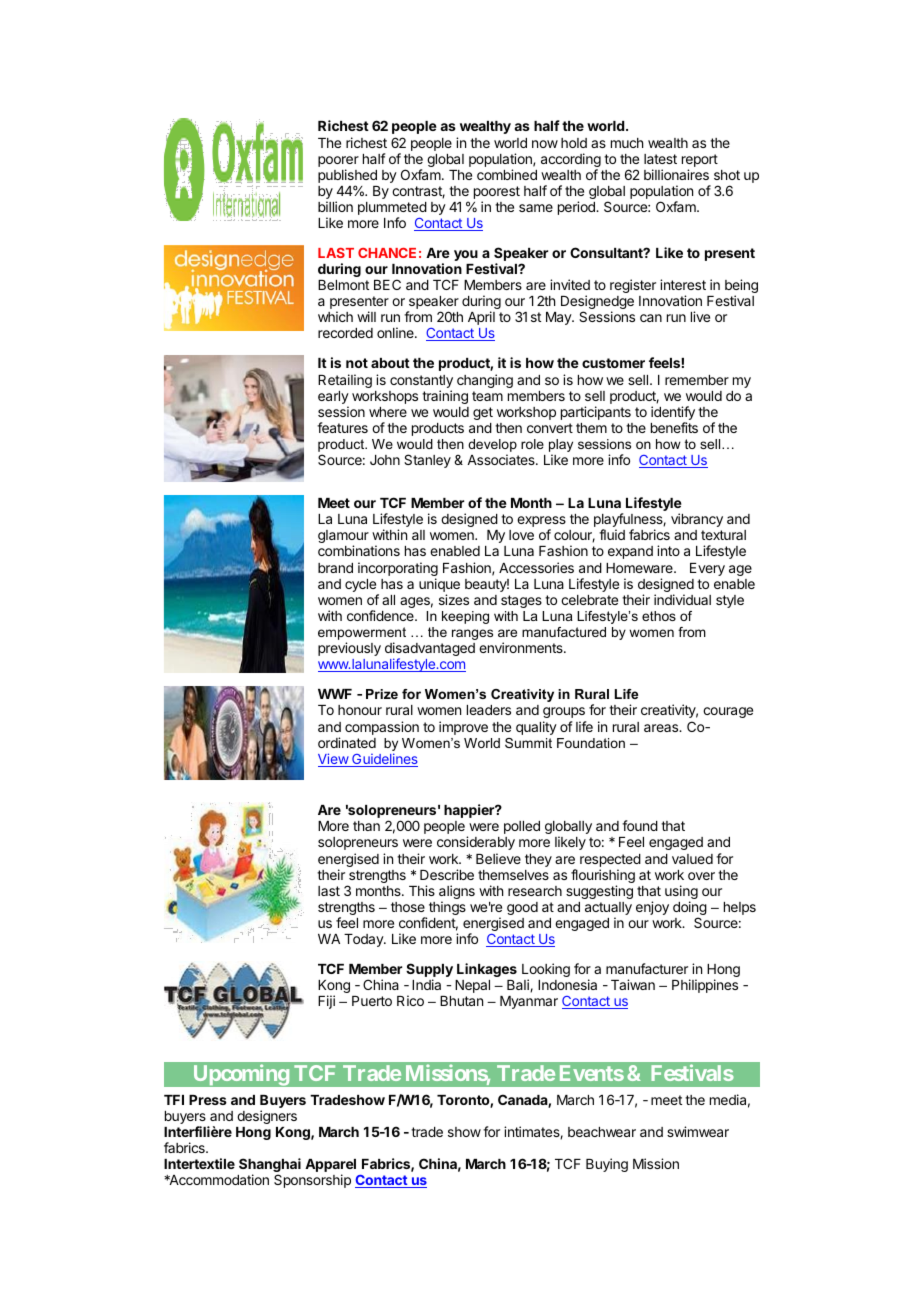 The image size is (924, 1308). What do you see at coordinates (366, 826) in the document?
I see `than` at bounding box center [366, 826].
